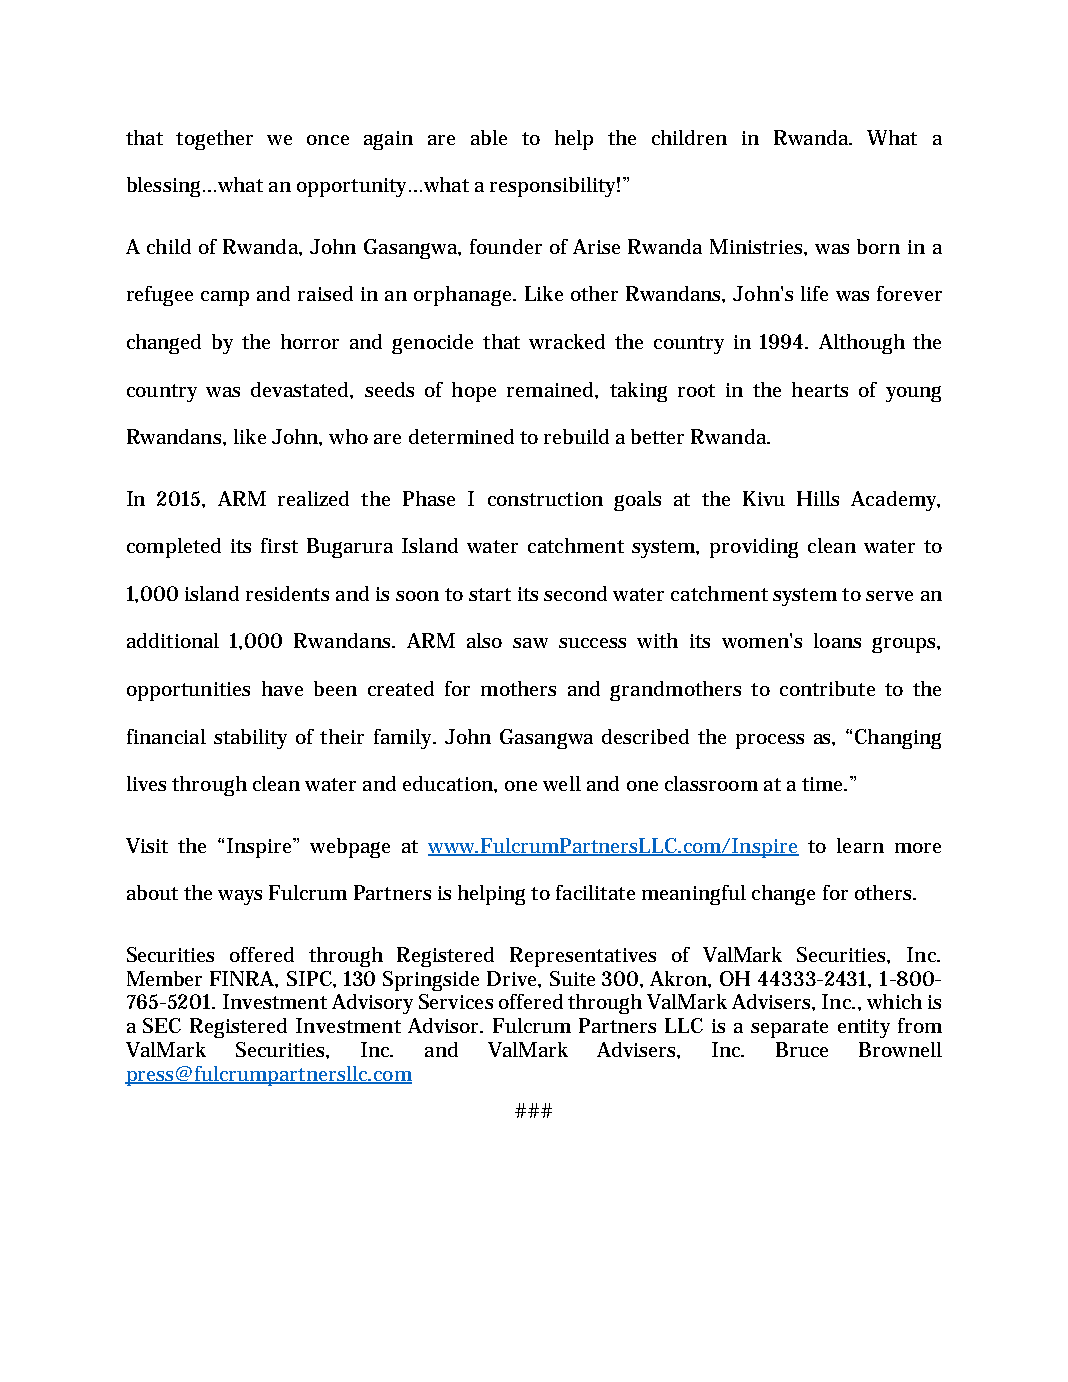  Describe the element at coordinates (287, 593) in the page. I see `residents` at that location.
